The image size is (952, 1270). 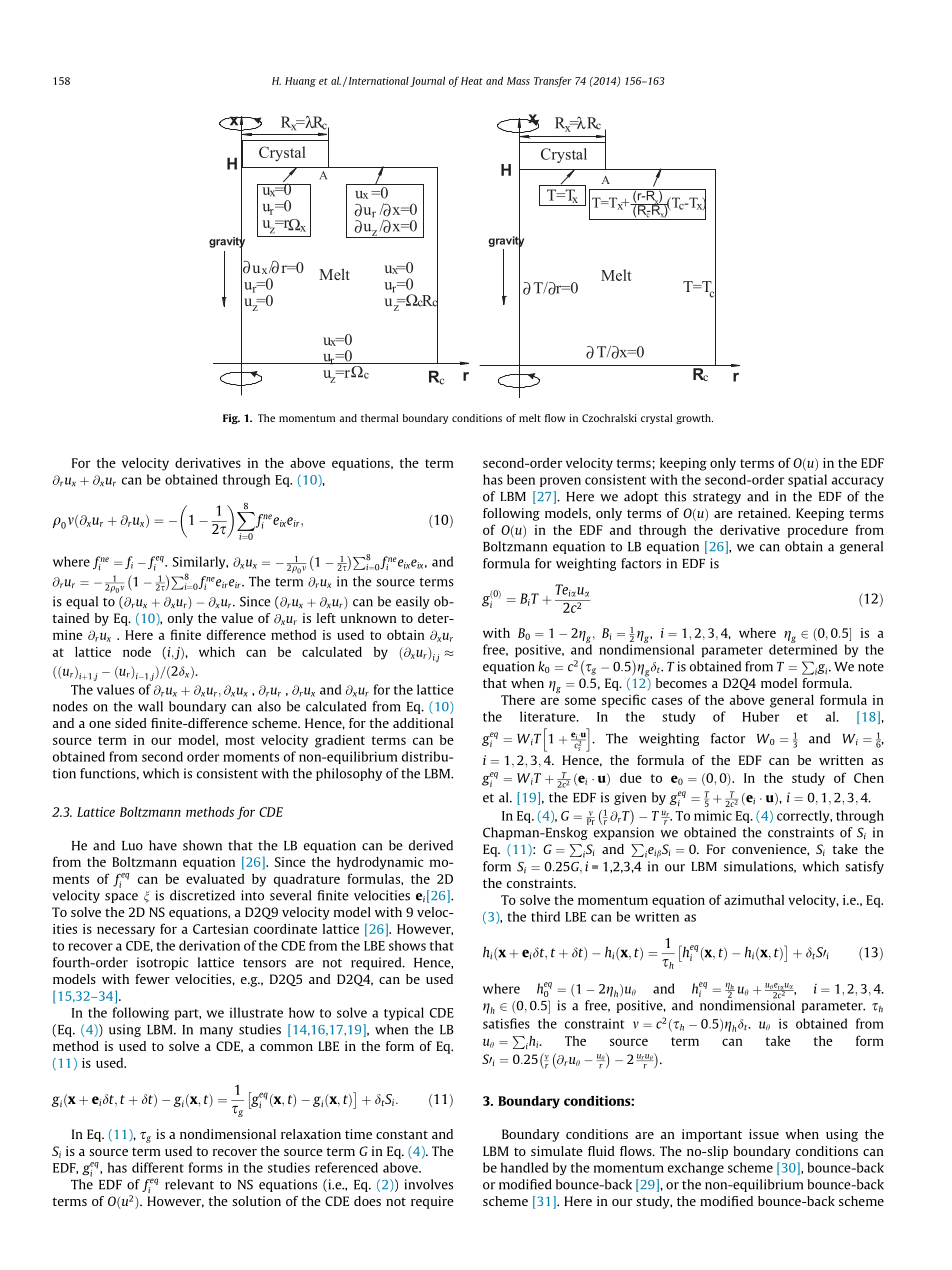 I want to click on note, so click(x=871, y=667).
